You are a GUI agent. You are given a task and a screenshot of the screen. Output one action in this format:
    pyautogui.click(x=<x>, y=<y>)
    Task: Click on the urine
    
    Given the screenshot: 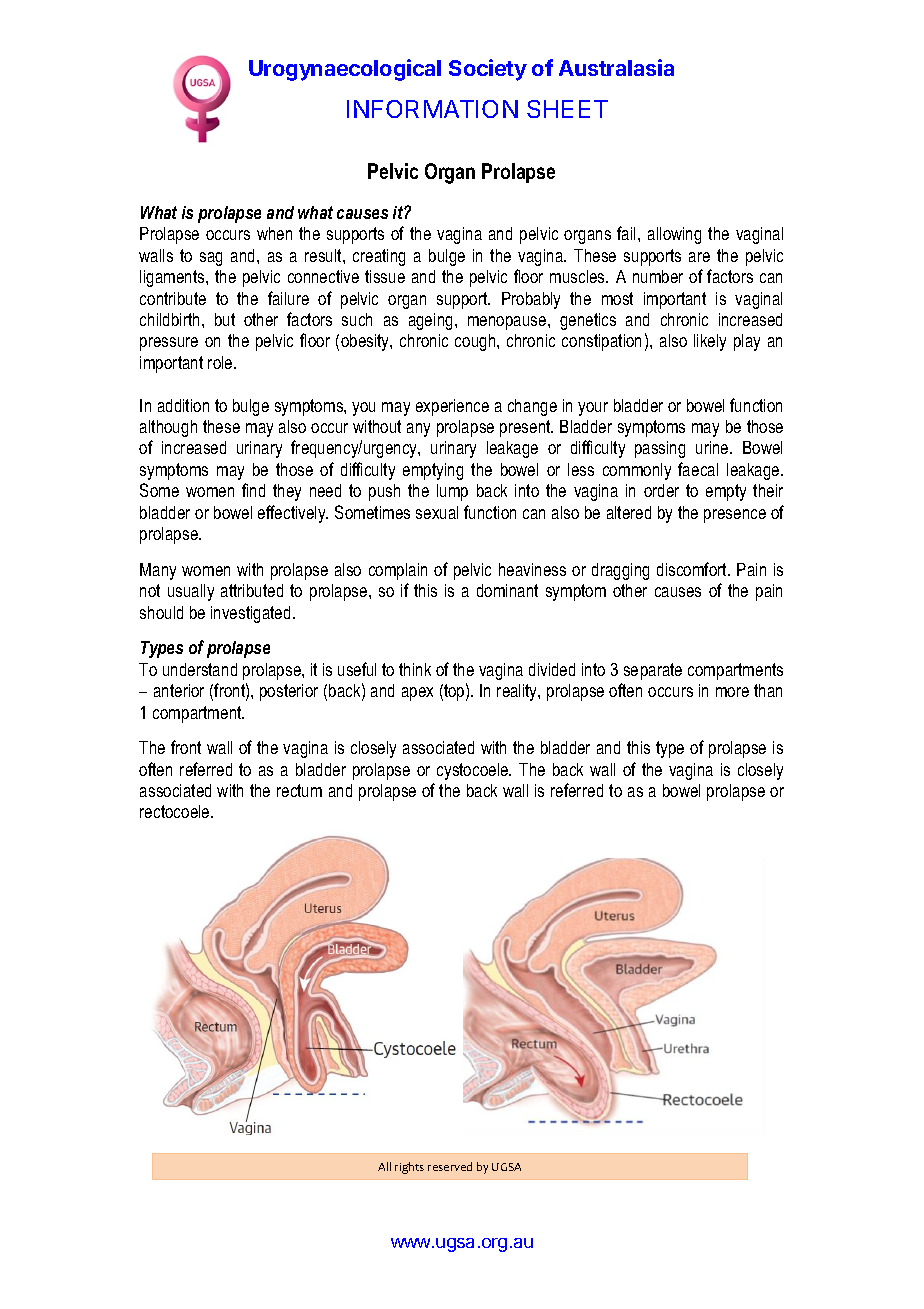 What is the action you would take?
    pyautogui.click(x=713, y=447)
